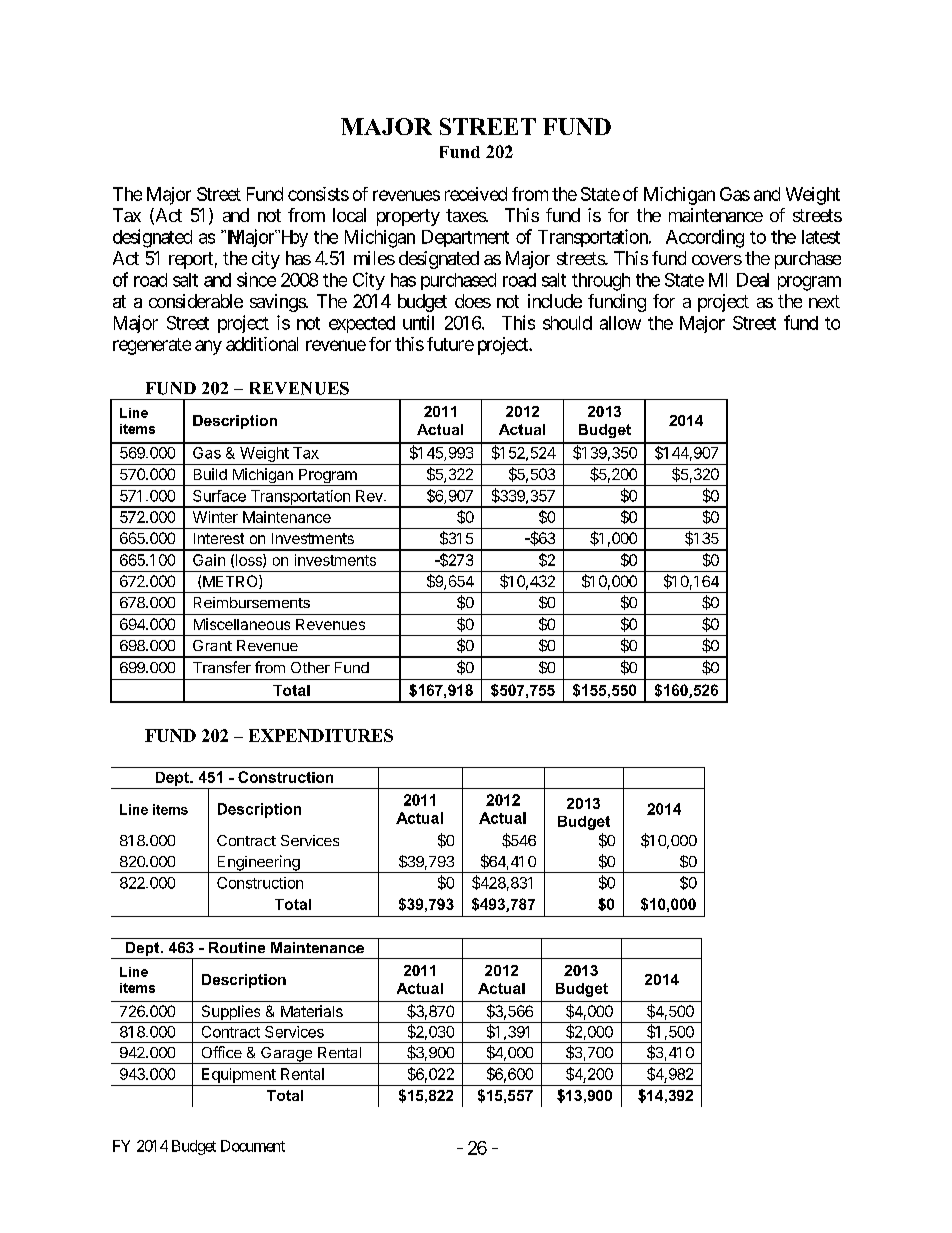  What do you see at coordinates (310, 667) in the image?
I see `Other` at bounding box center [310, 667].
